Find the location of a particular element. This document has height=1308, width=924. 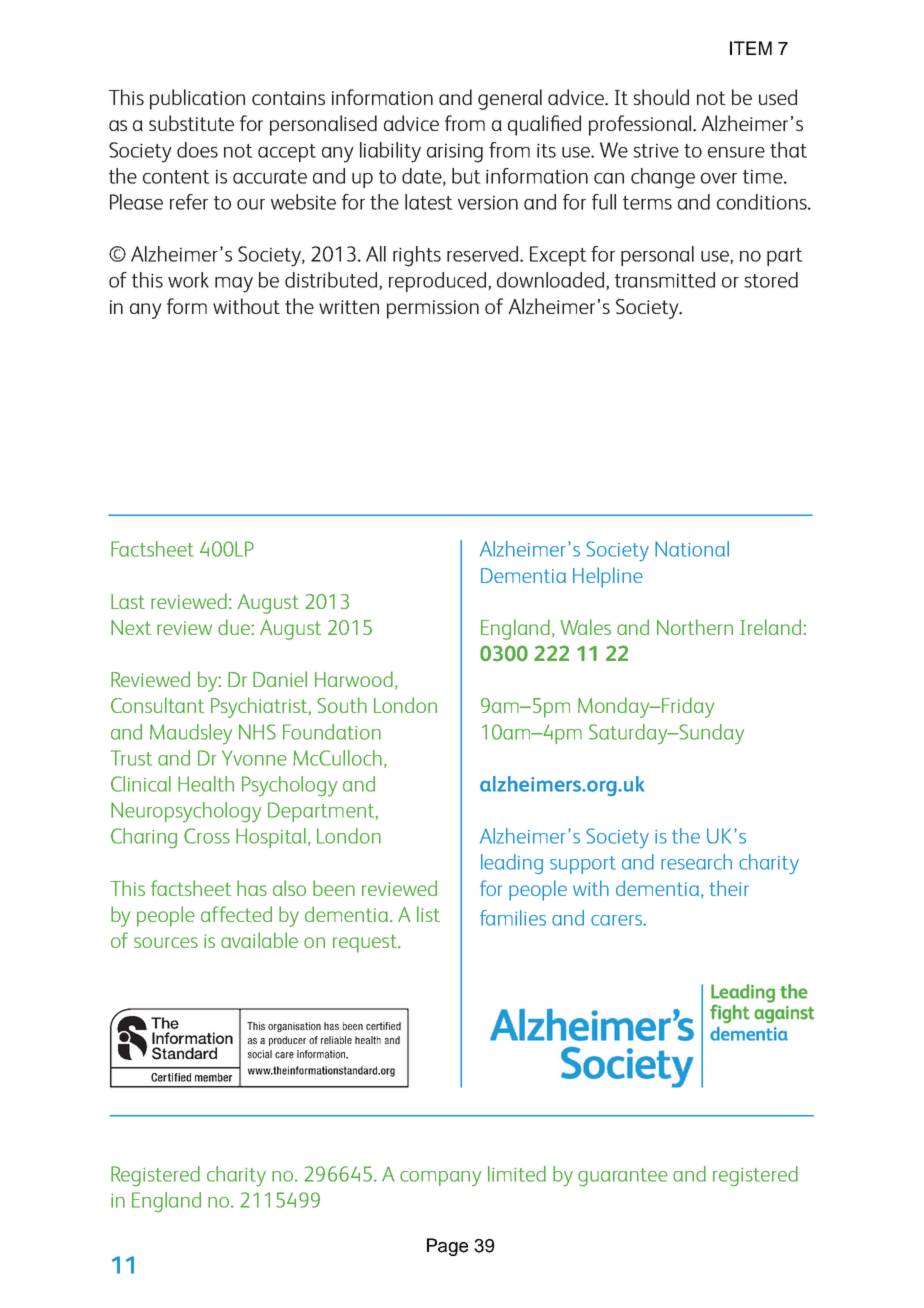

their is located at coordinates (729, 888).
